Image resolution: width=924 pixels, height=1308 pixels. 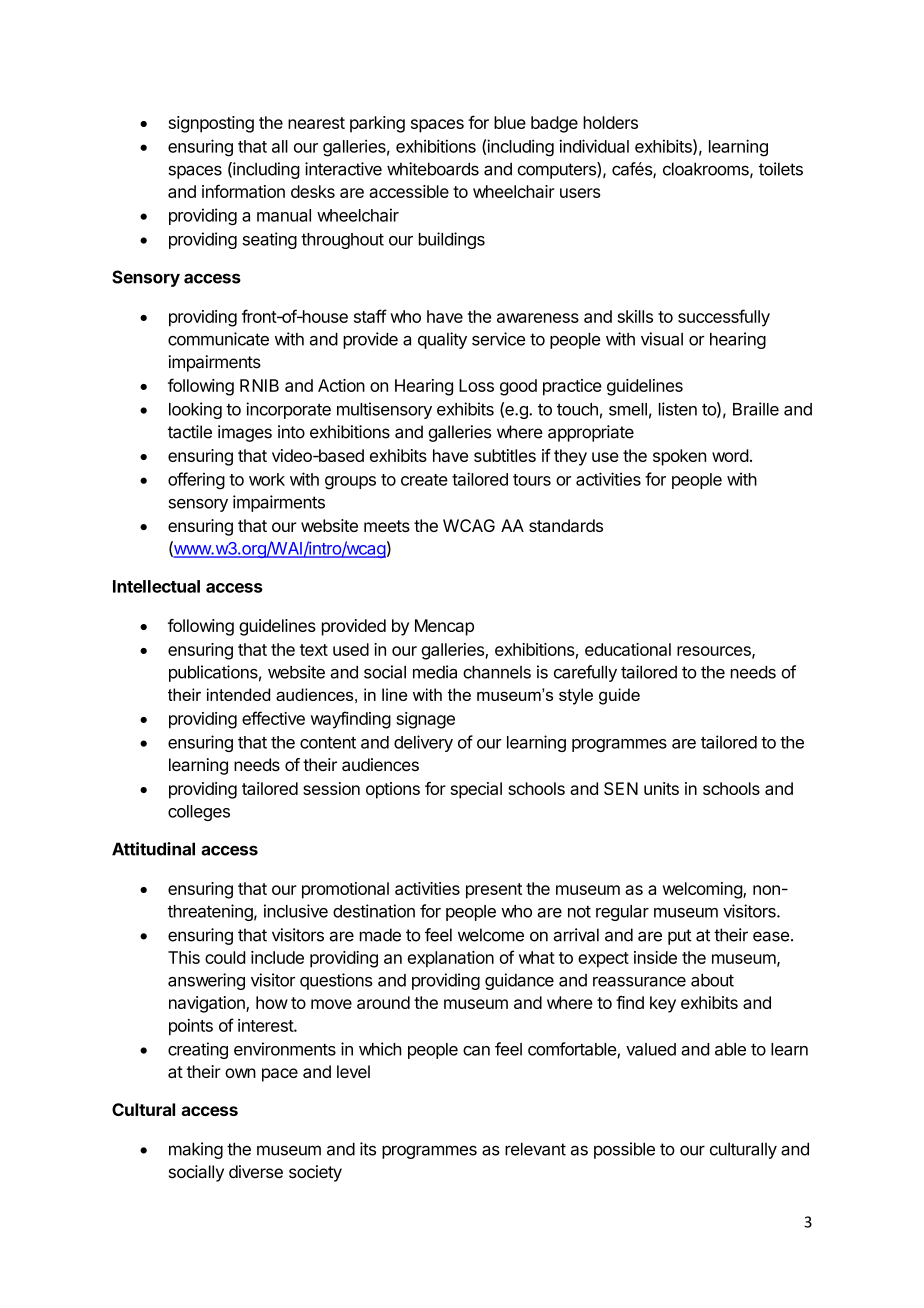 I want to click on toilets, so click(x=781, y=169).
